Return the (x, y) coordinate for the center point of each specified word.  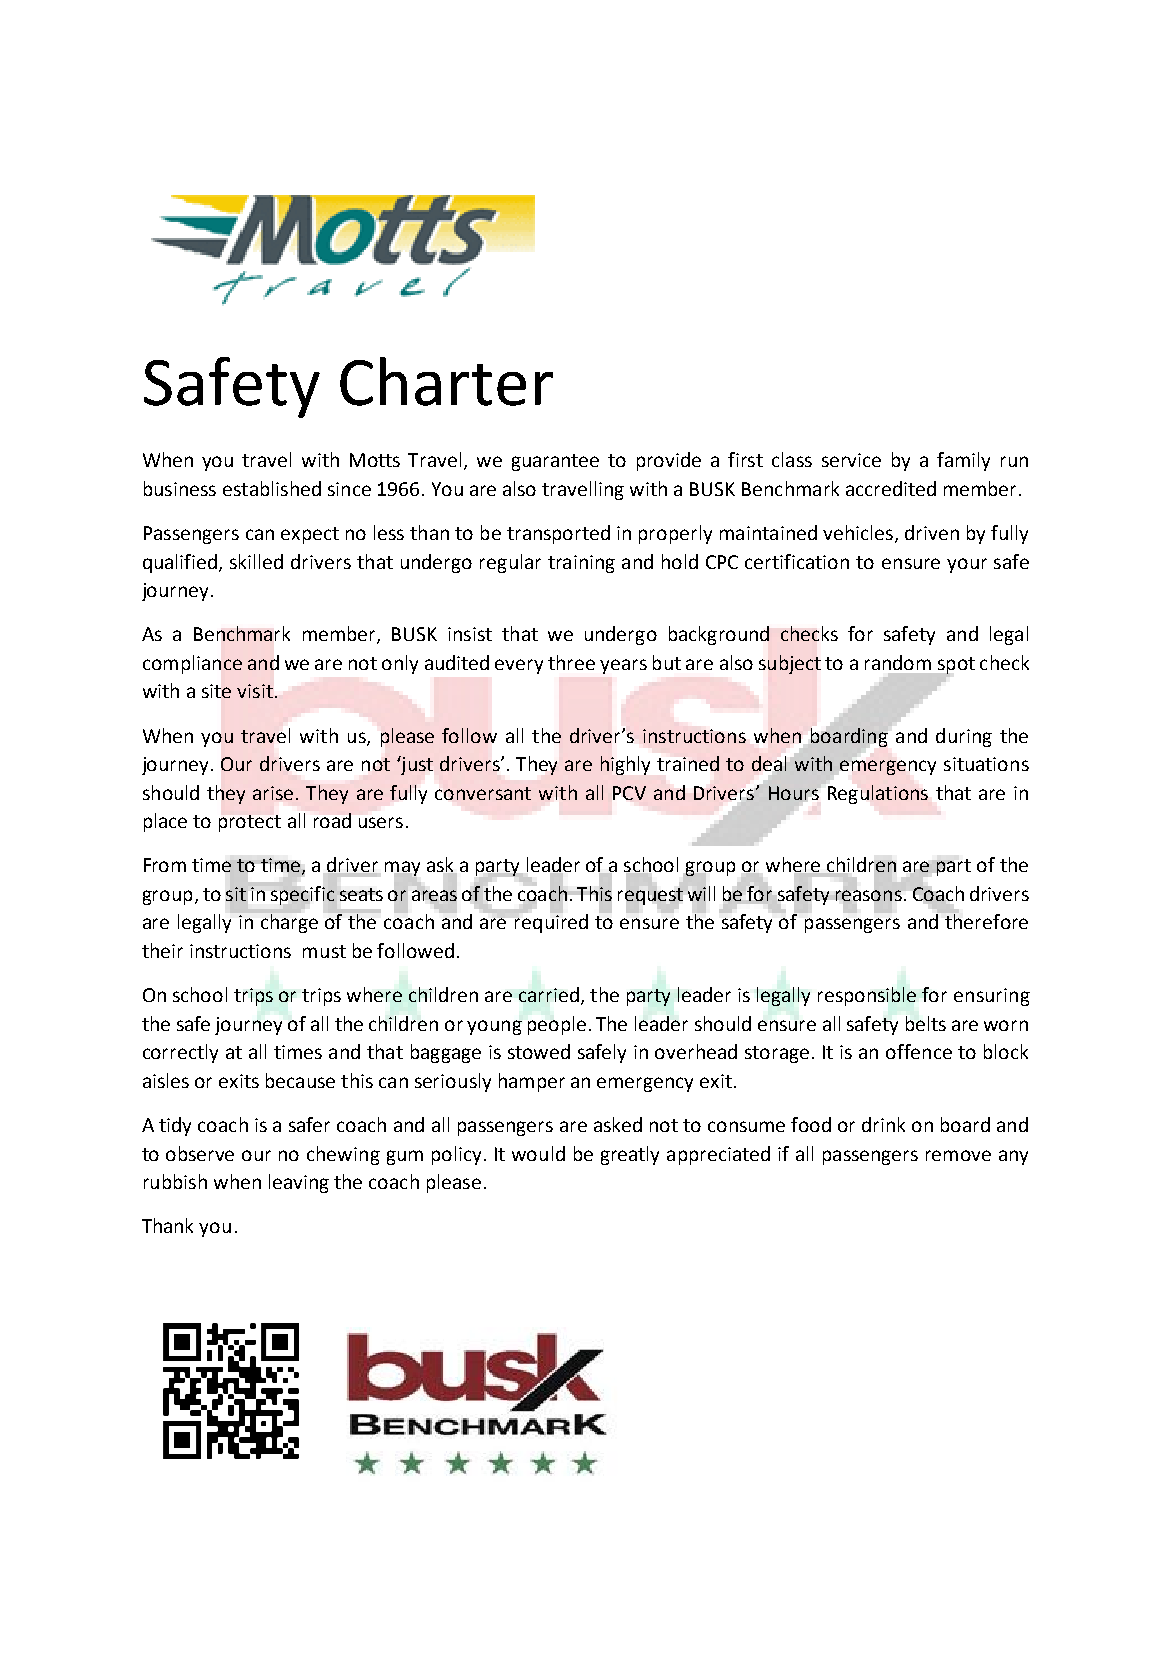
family (963, 461)
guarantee (555, 462)
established (272, 488)
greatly (630, 1155)
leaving (299, 1183)
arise (273, 793)
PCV (629, 793)
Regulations (878, 794)
